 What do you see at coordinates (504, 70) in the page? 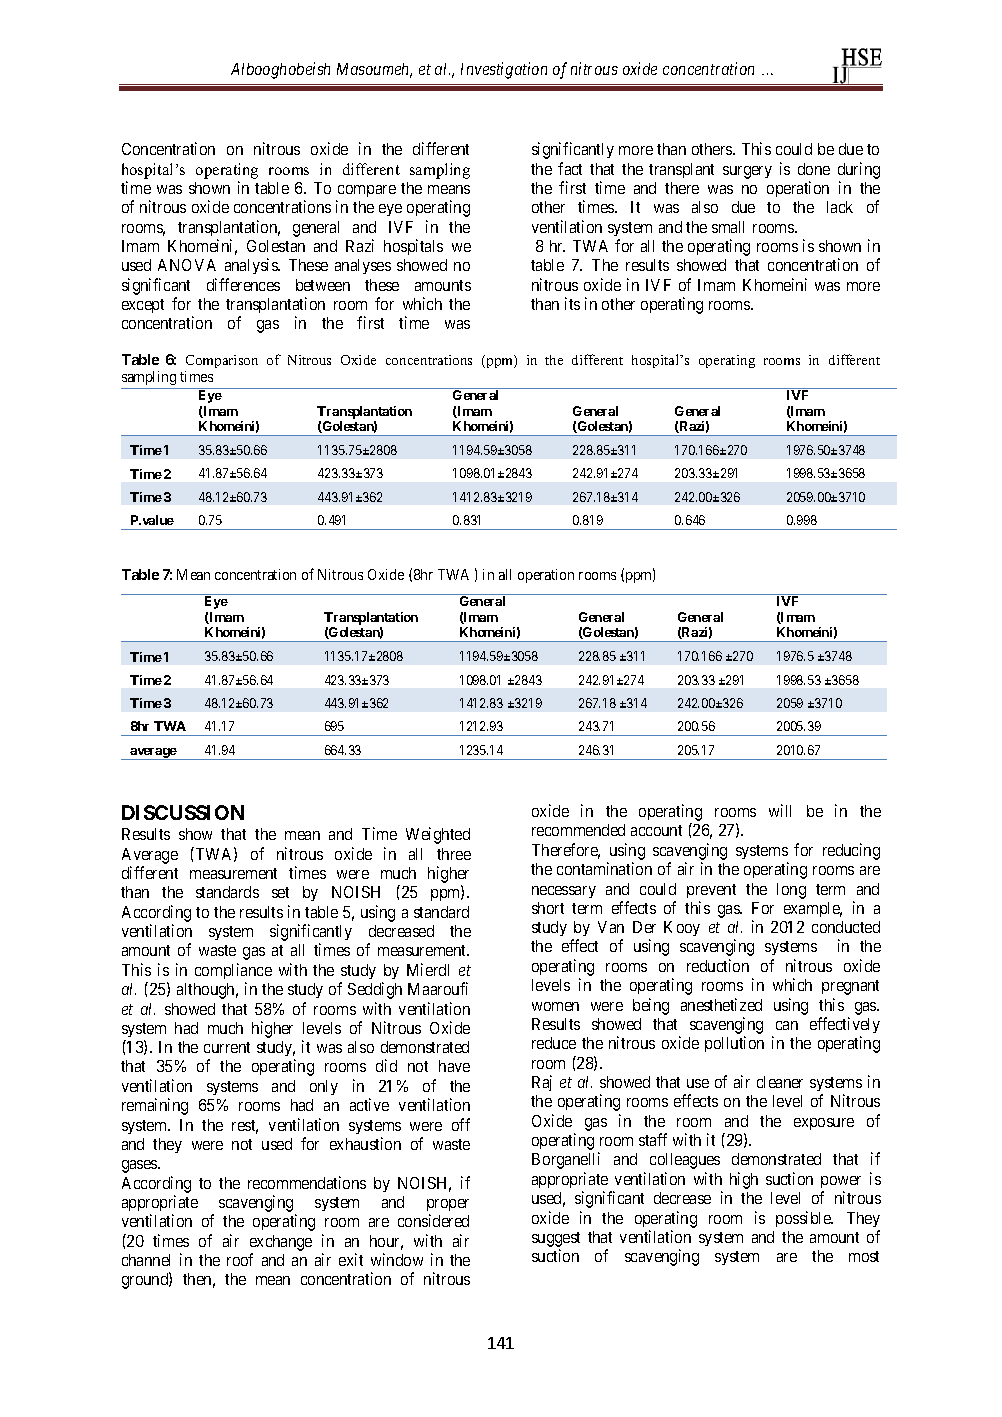
I see `Investigation` at bounding box center [504, 70].
